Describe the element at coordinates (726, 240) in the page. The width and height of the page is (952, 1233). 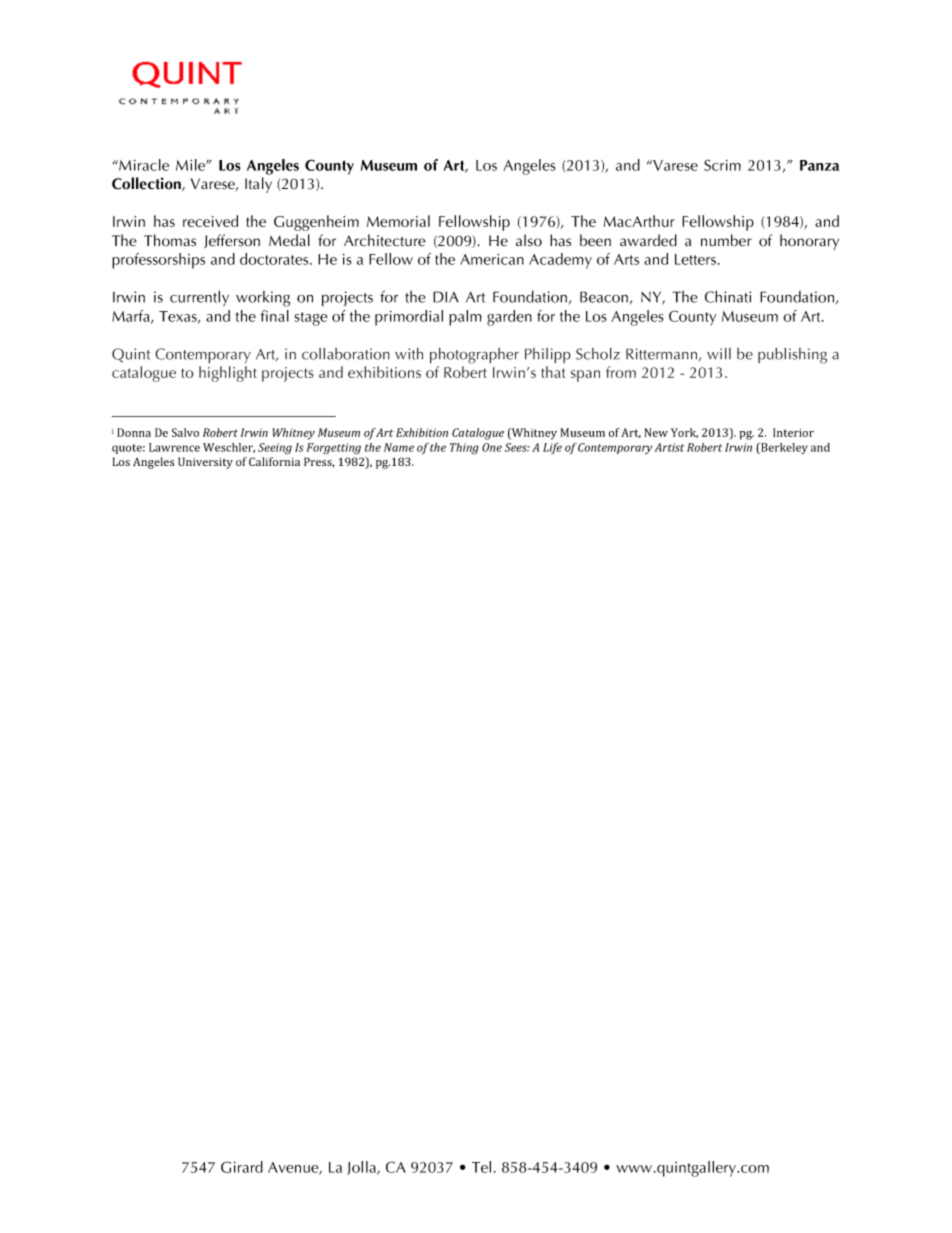
I see `number` at that location.
